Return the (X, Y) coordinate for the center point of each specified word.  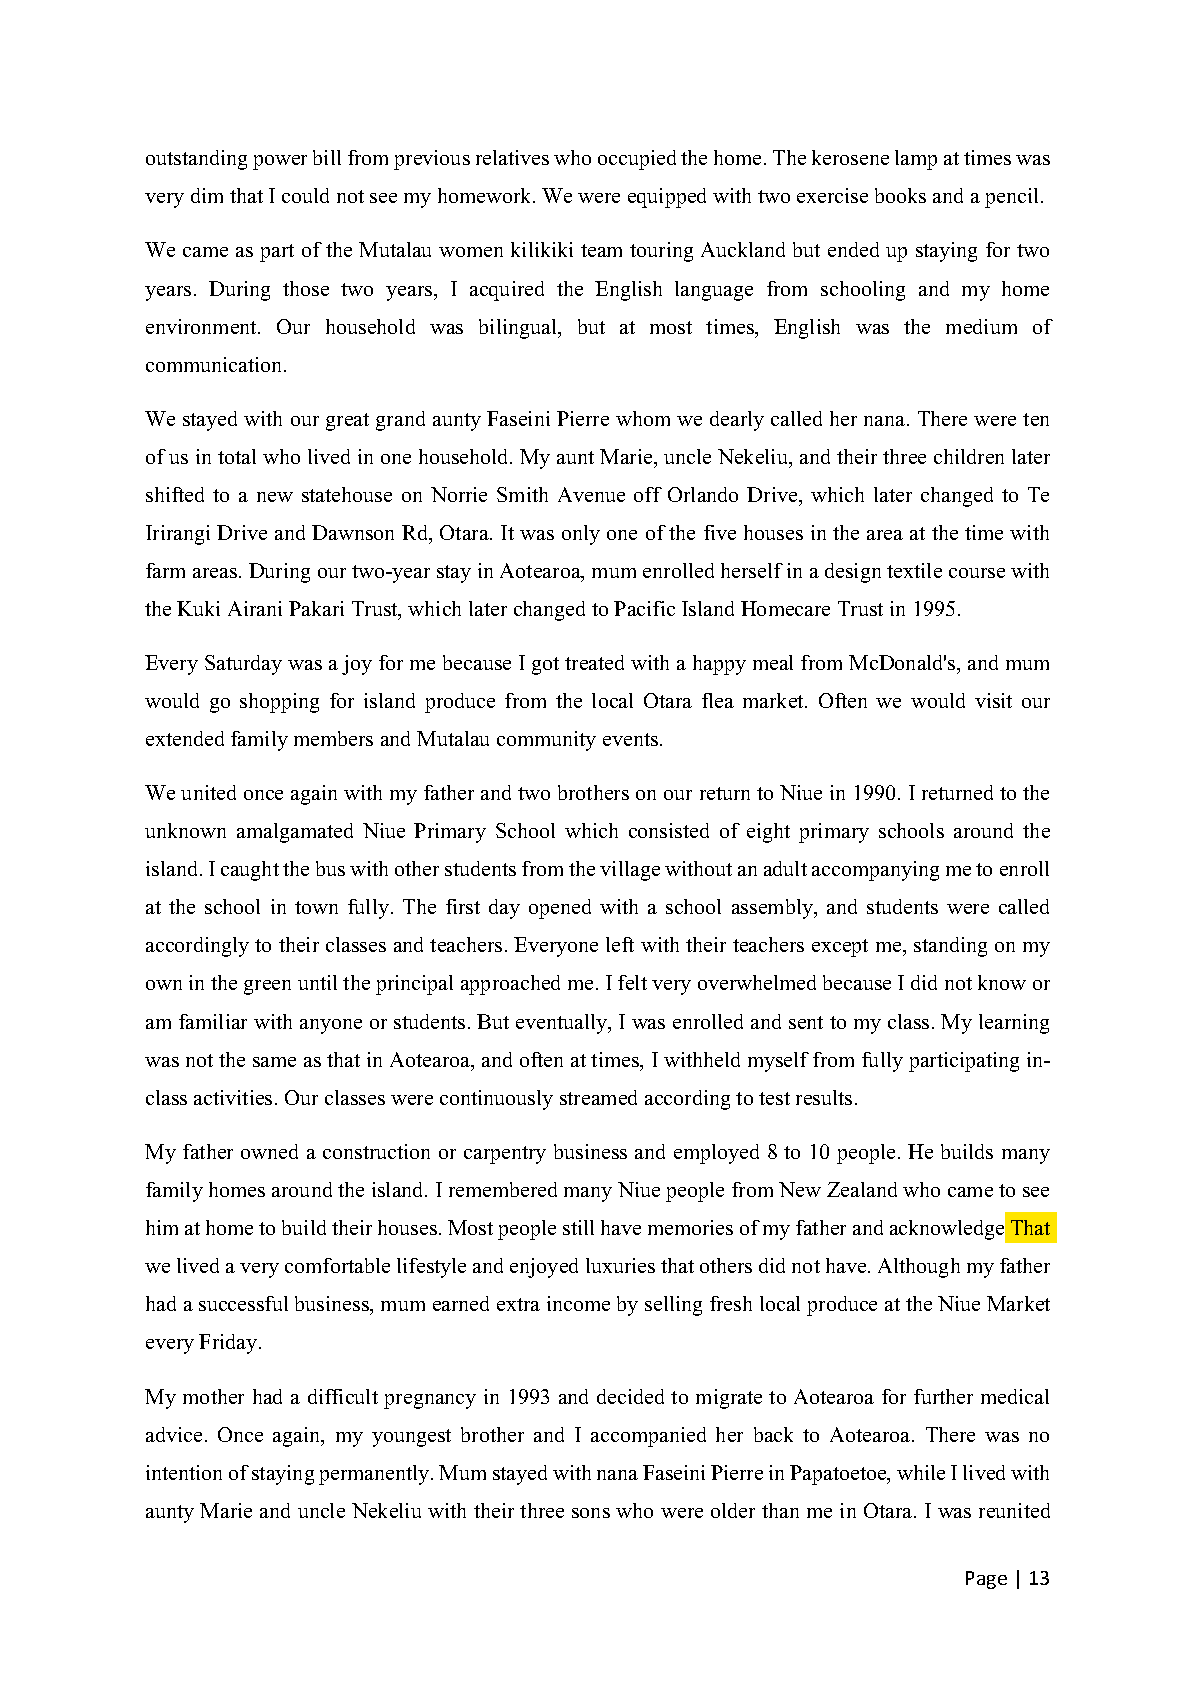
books (900, 195)
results (824, 1097)
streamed (598, 1097)
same (274, 1062)
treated (594, 662)
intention (184, 1472)
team (601, 250)
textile (914, 570)
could (305, 195)
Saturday (243, 665)
